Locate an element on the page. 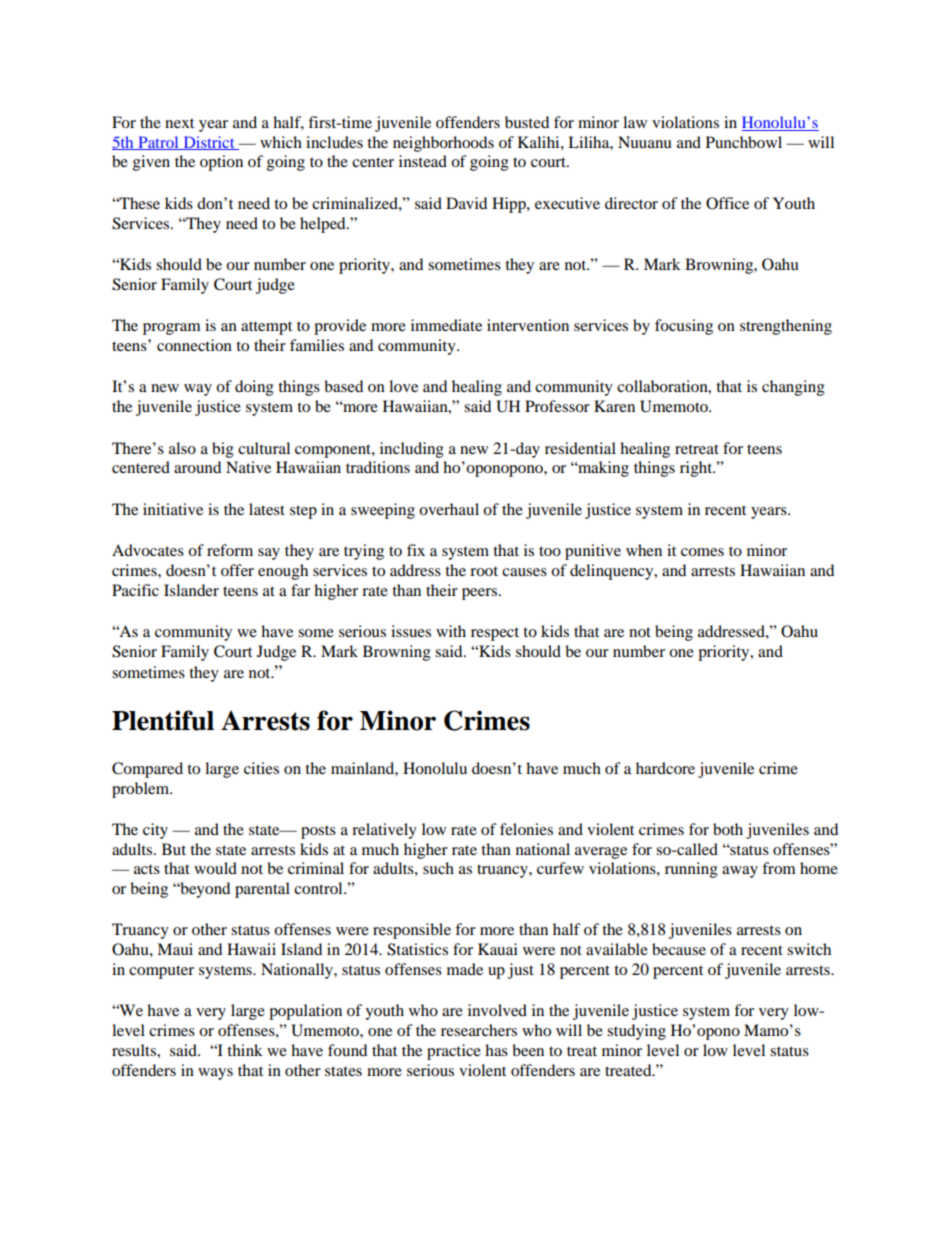 The image size is (952, 1233). felonies is located at coordinates (526, 829).
